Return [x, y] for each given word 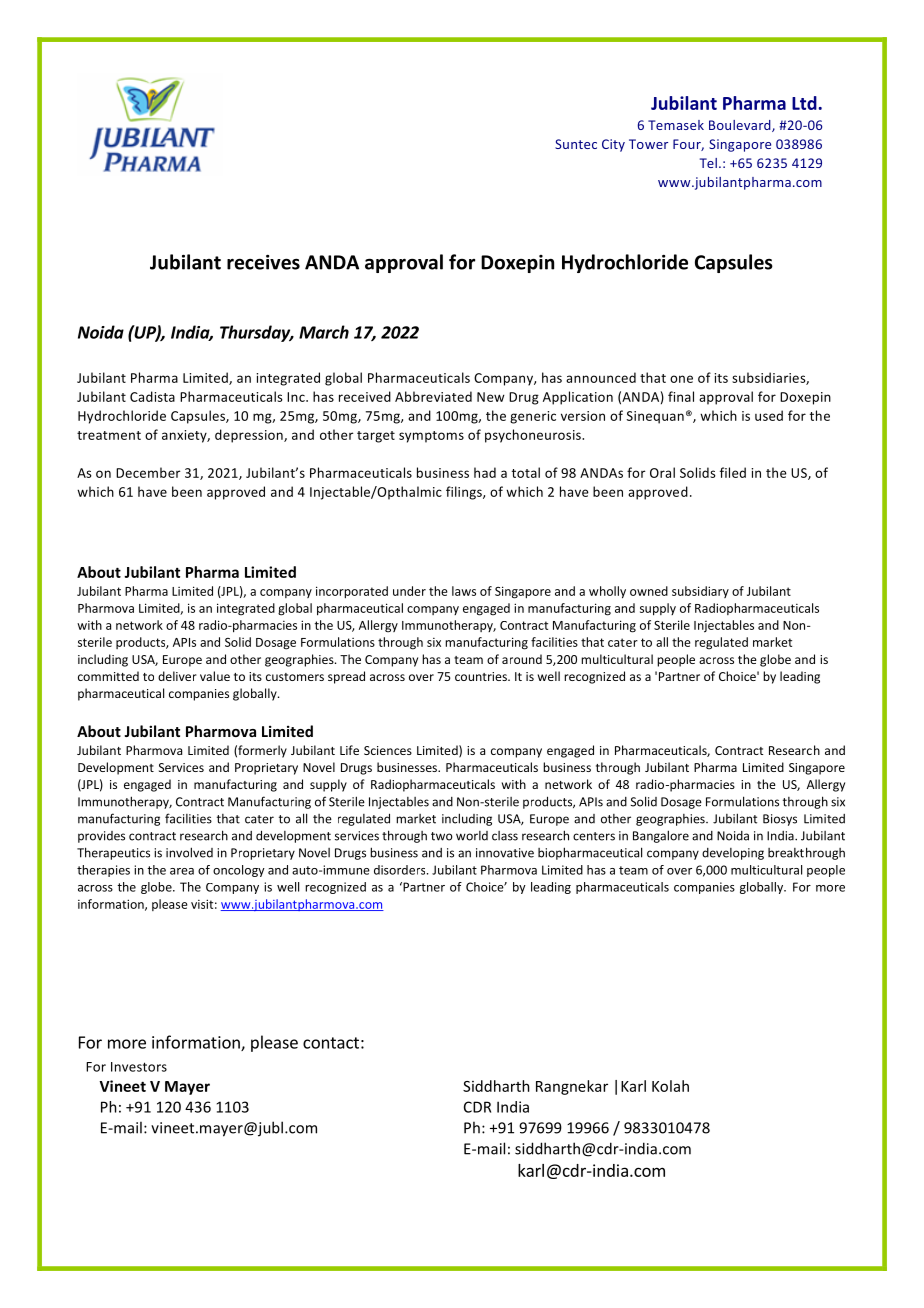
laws [464, 591]
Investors [139, 1067]
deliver [177, 676]
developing [733, 854]
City [613, 145]
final [681, 396]
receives [263, 262]
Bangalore [661, 836]
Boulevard [741, 126]
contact [331, 1043]
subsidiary [700, 592]
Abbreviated [433, 396]
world [472, 836]
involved [189, 852]
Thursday [256, 333]
